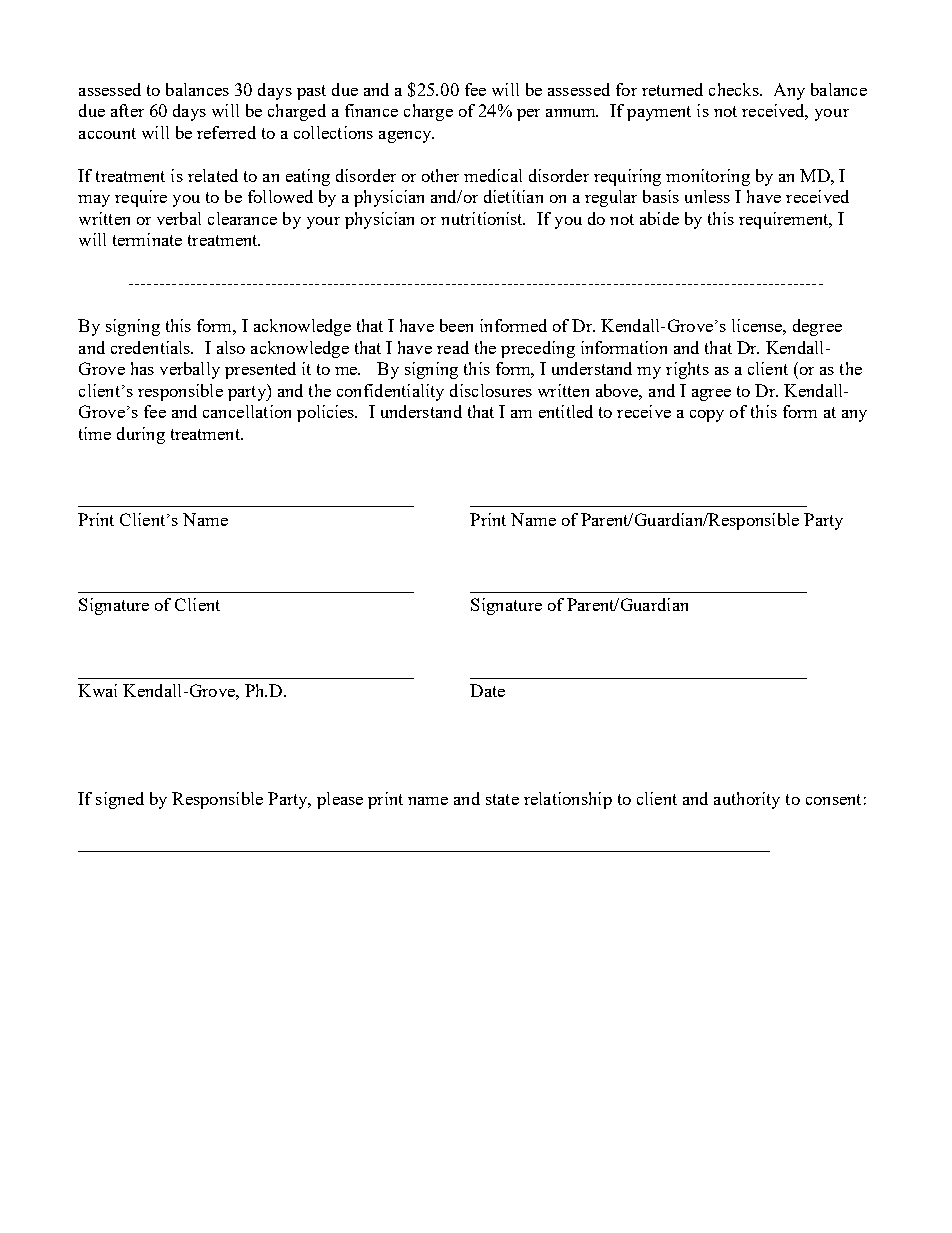 The width and height of the screenshot is (952, 1233). Describe the element at coordinates (456, 325) in the screenshot. I see `been` at that location.
